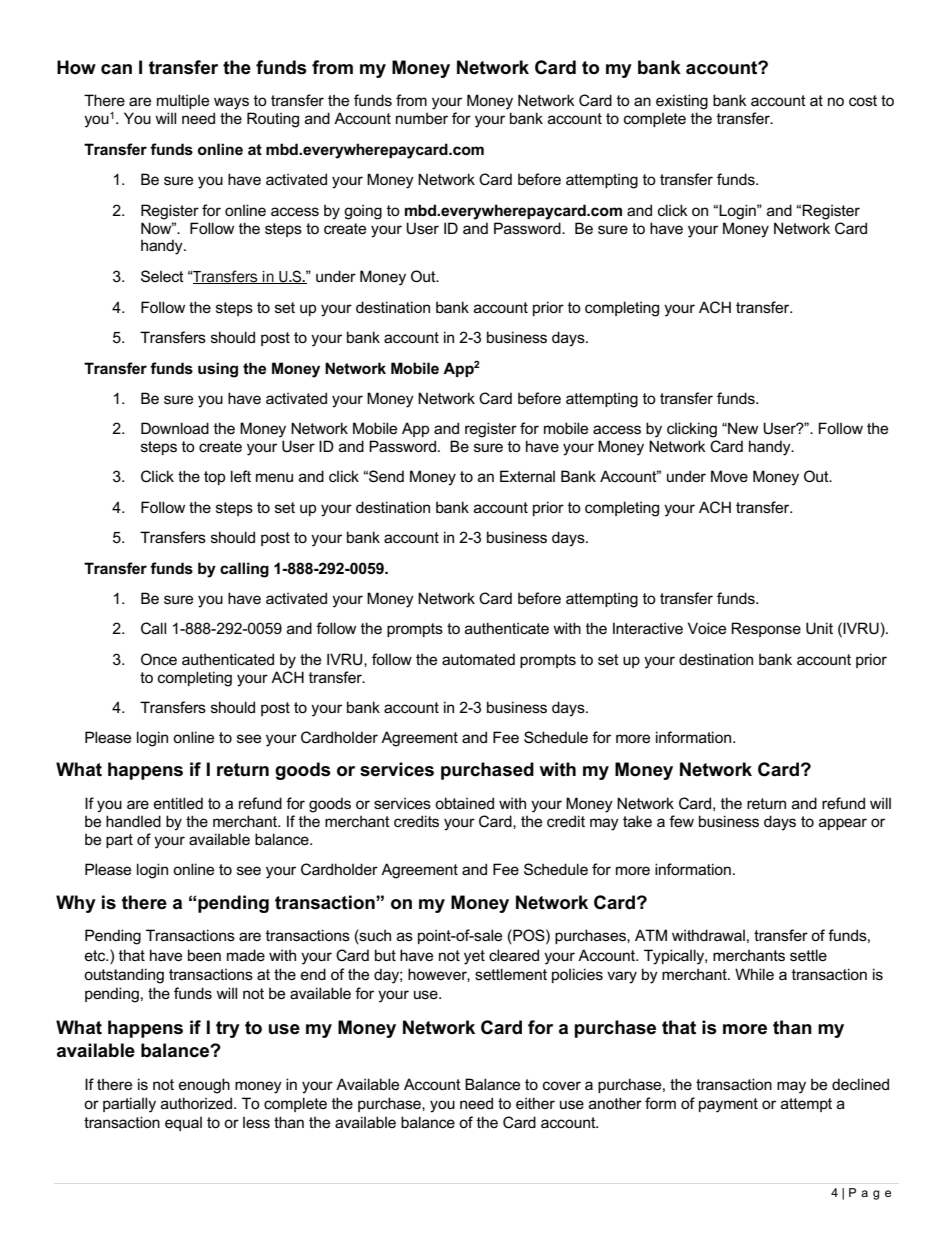 This image has width=952, height=1233. What do you see at coordinates (183, 101) in the image?
I see `multiple` at bounding box center [183, 101].
